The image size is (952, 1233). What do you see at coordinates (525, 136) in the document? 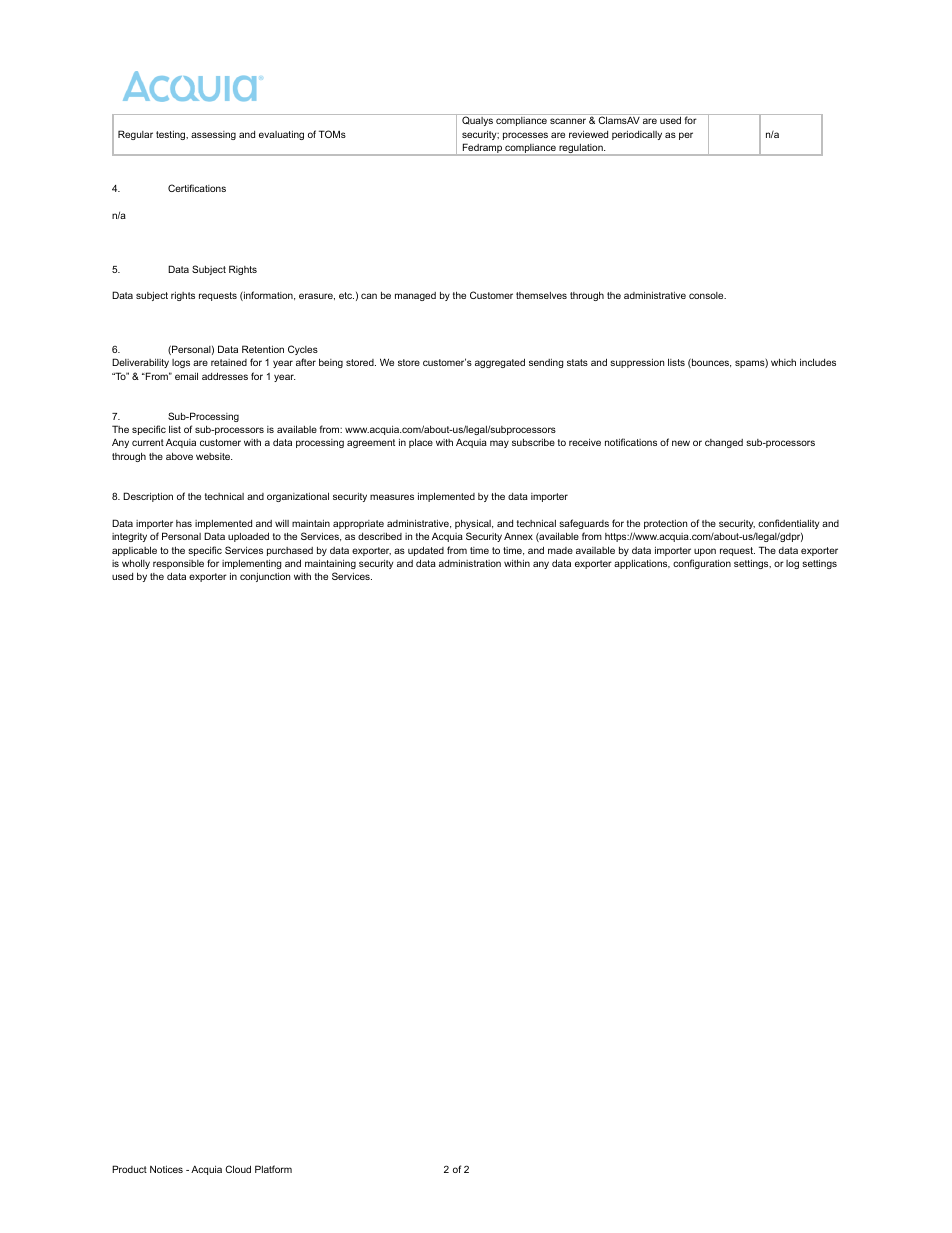
I see `processes` at bounding box center [525, 136].
